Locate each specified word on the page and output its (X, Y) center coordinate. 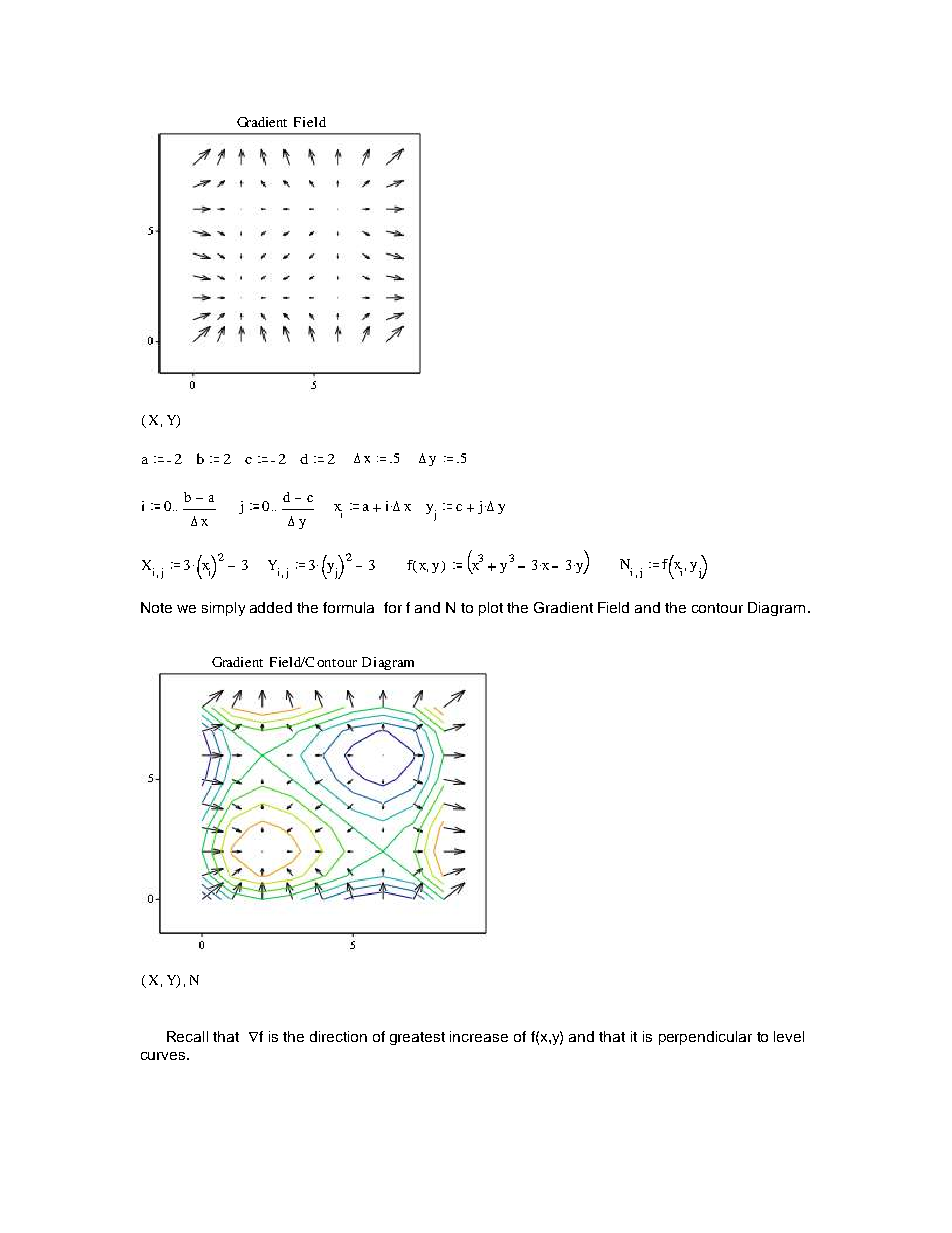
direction (338, 1036)
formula (348, 607)
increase (479, 1036)
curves (164, 1056)
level (789, 1036)
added (271, 607)
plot (491, 609)
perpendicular (705, 1038)
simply (223, 609)
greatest (417, 1038)
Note (156, 607)
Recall (187, 1036)
